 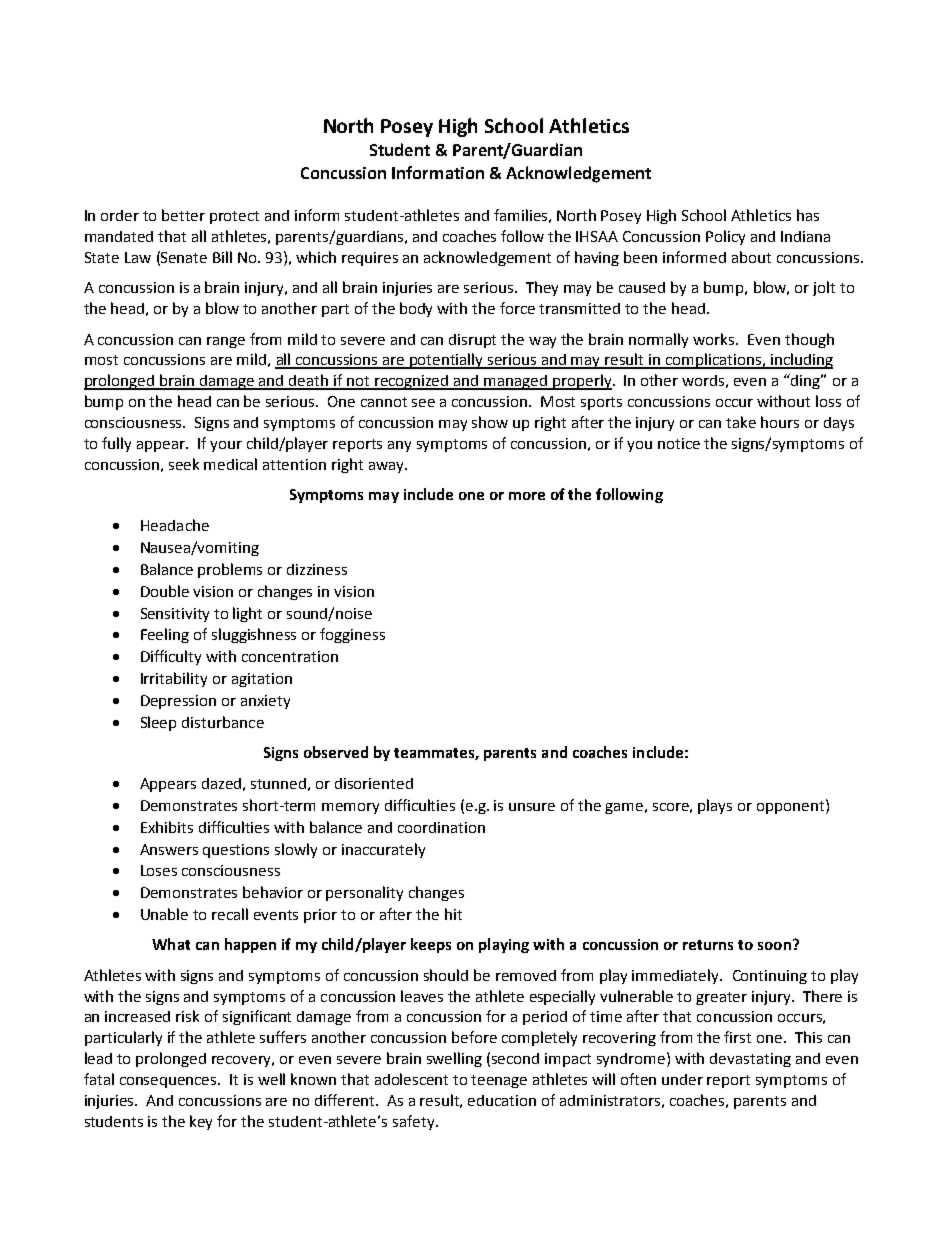 I want to click on consequences, so click(x=169, y=1082).
